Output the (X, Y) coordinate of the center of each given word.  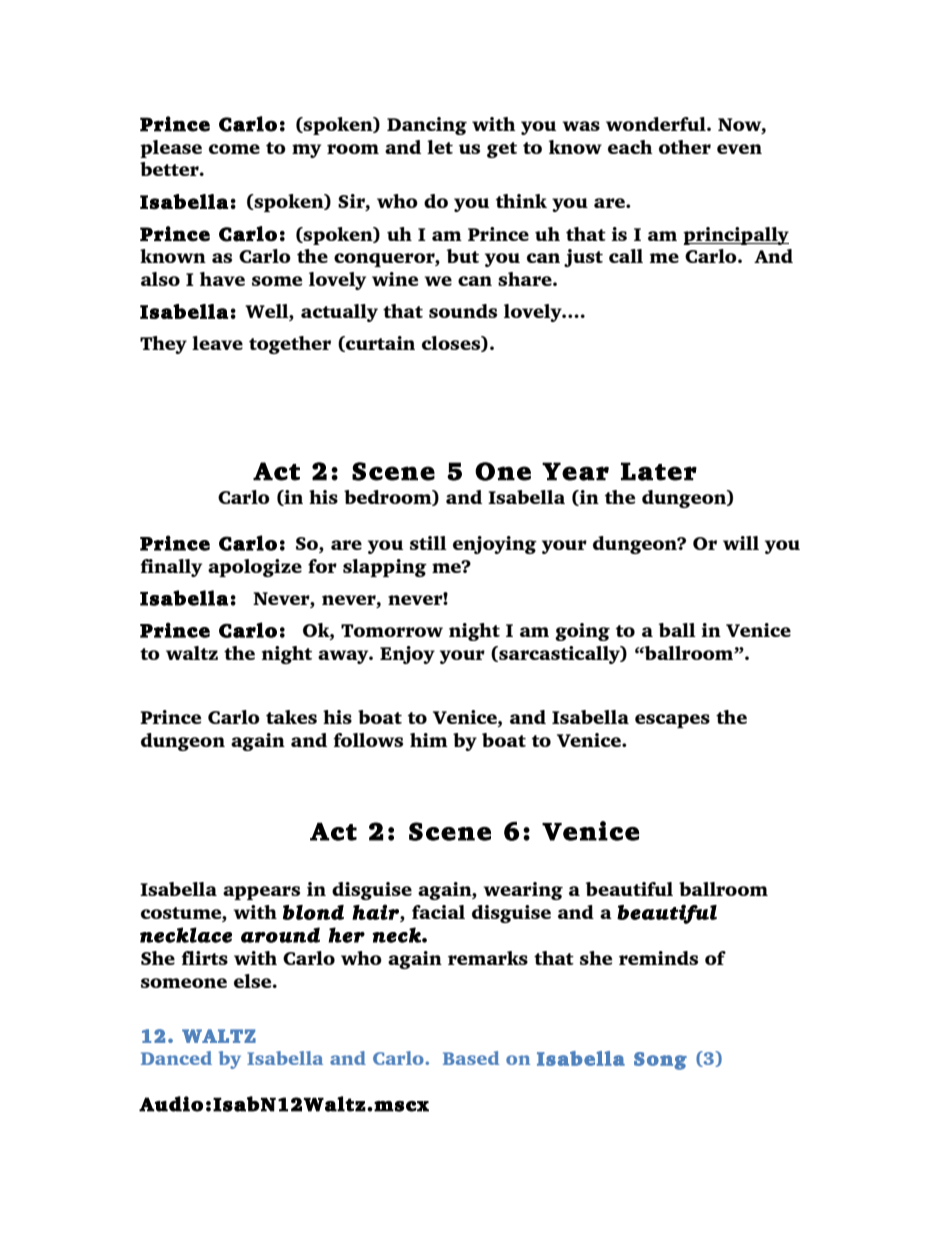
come (234, 149)
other (685, 147)
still (428, 543)
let (440, 147)
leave (217, 343)
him (429, 740)
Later (659, 471)
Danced (176, 1058)
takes (291, 717)
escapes (672, 721)
